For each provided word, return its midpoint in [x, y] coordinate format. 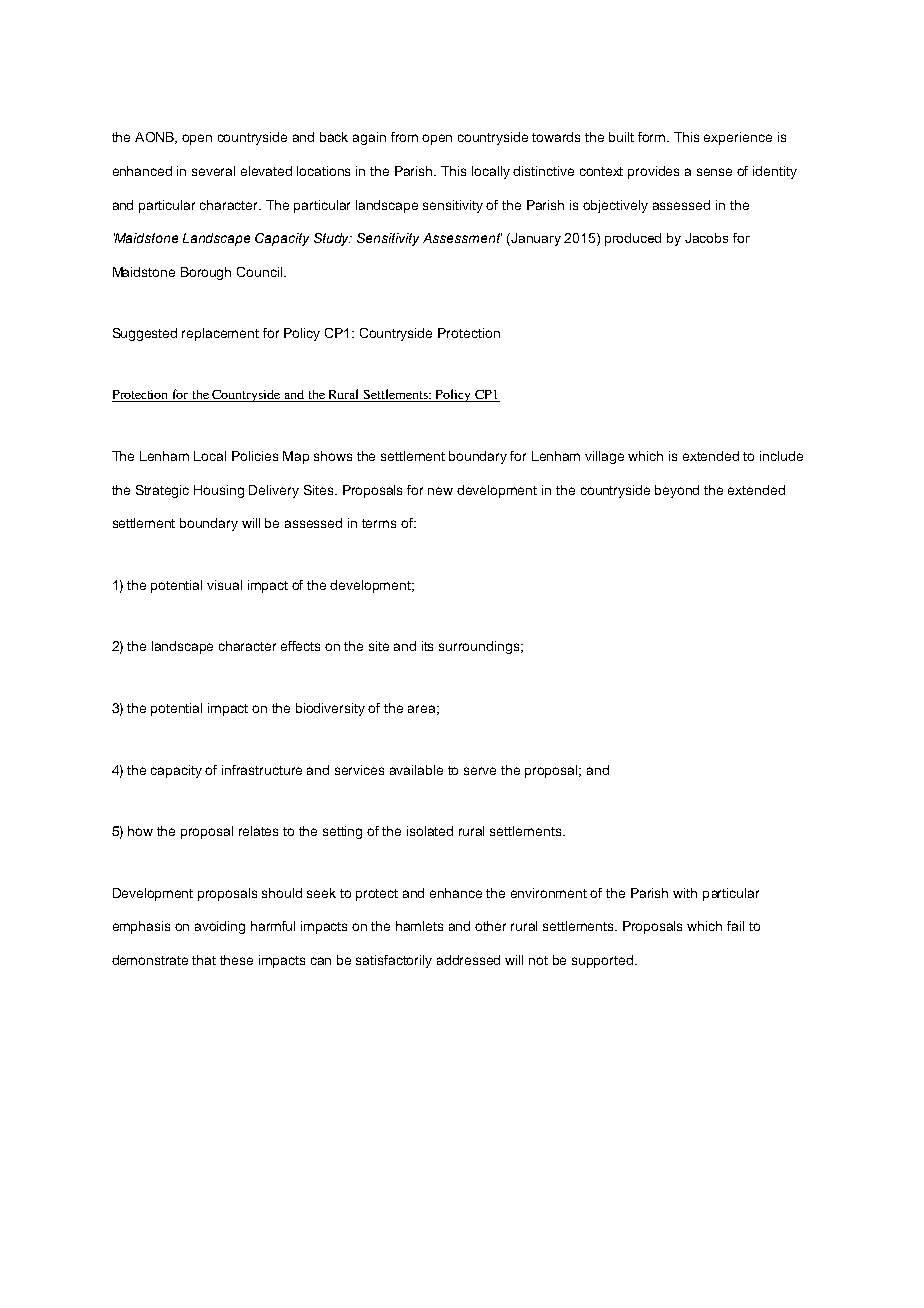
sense [714, 172]
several [213, 171]
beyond [677, 491]
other [490, 926]
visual [224, 585]
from [404, 137]
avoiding [220, 927]
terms [379, 523]
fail [735, 926]
